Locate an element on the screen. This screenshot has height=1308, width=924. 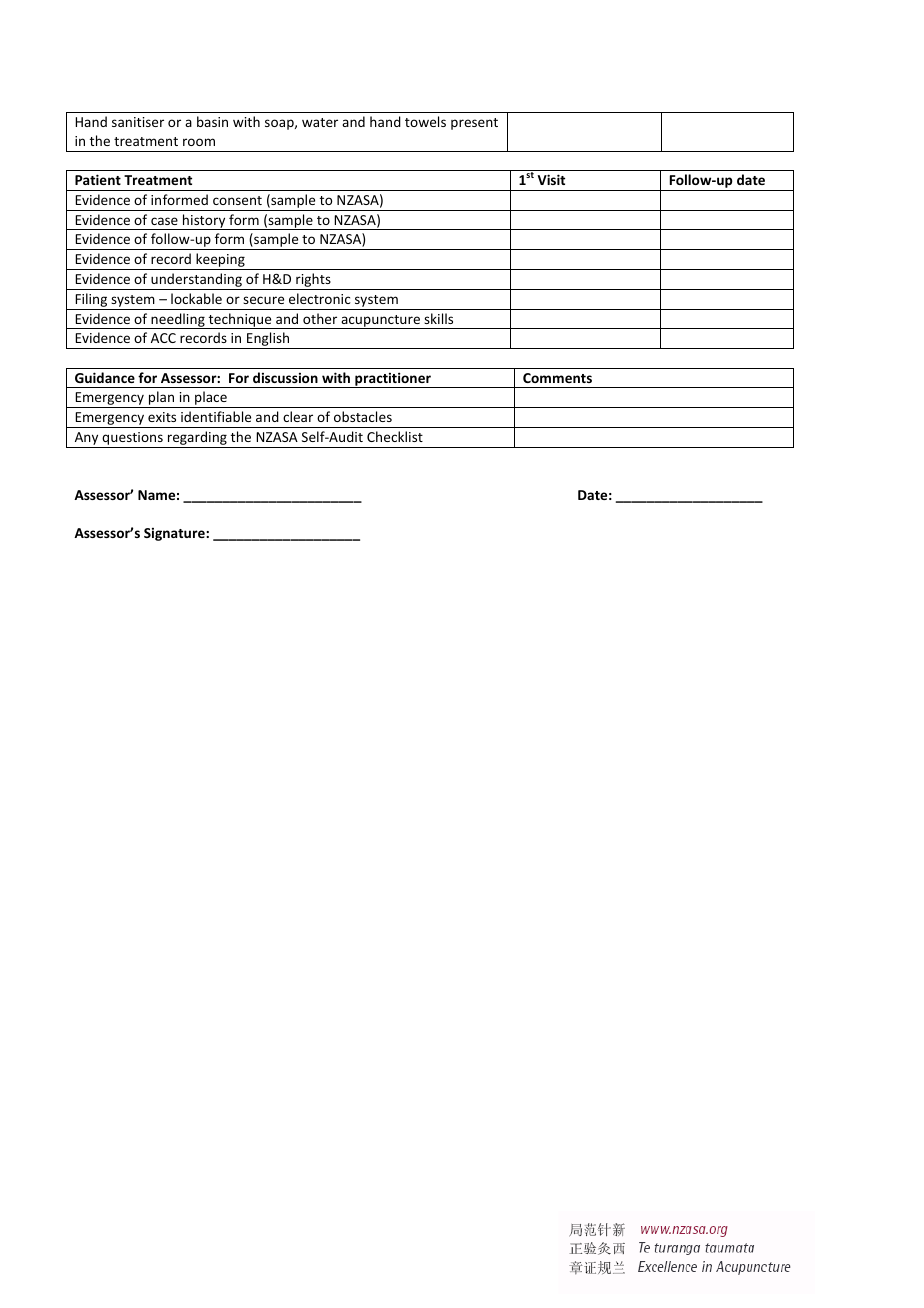
acupuncture is located at coordinates (380, 322).
